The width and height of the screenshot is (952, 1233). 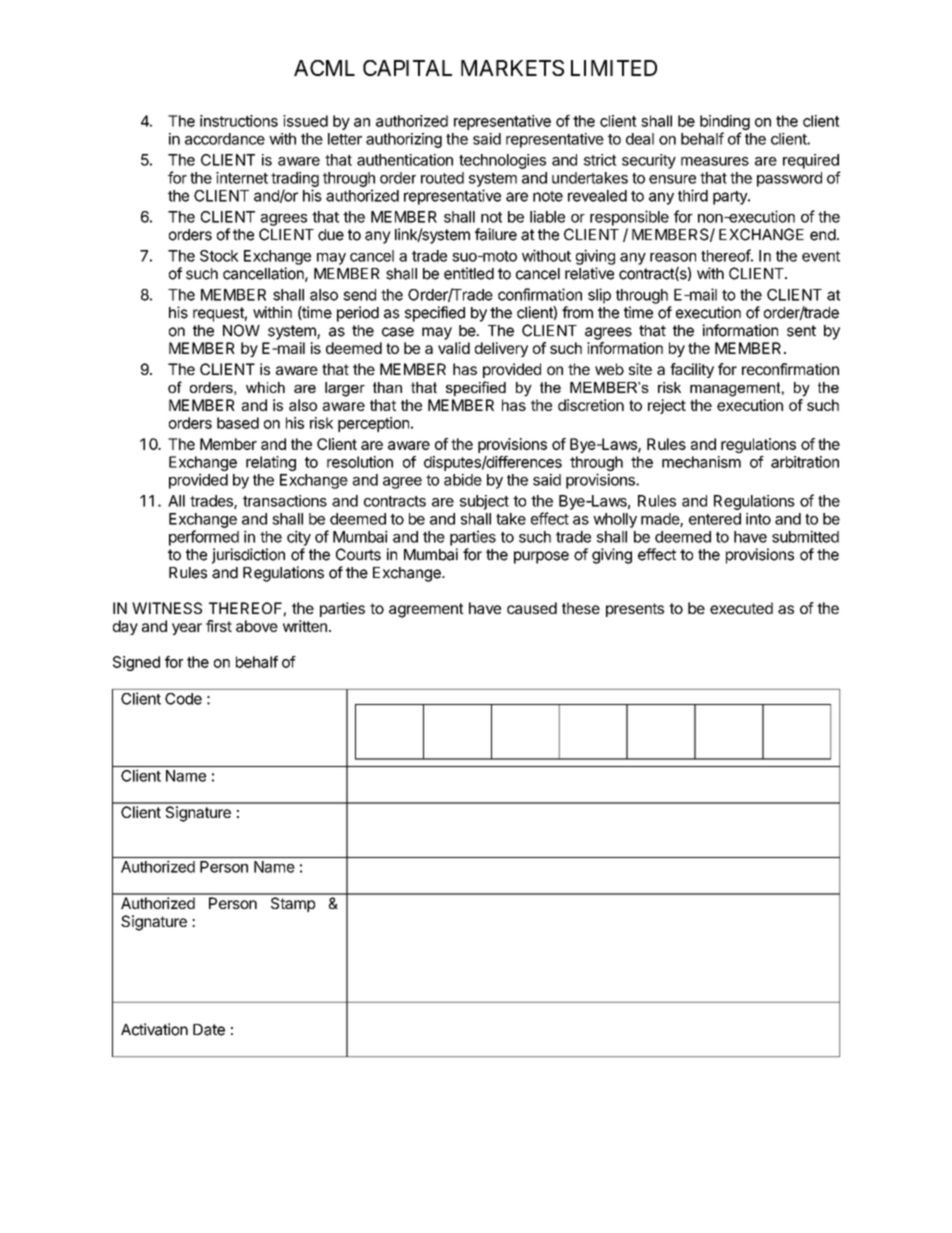 What do you see at coordinates (692, 370) in the screenshot?
I see `facility` at bounding box center [692, 370].
